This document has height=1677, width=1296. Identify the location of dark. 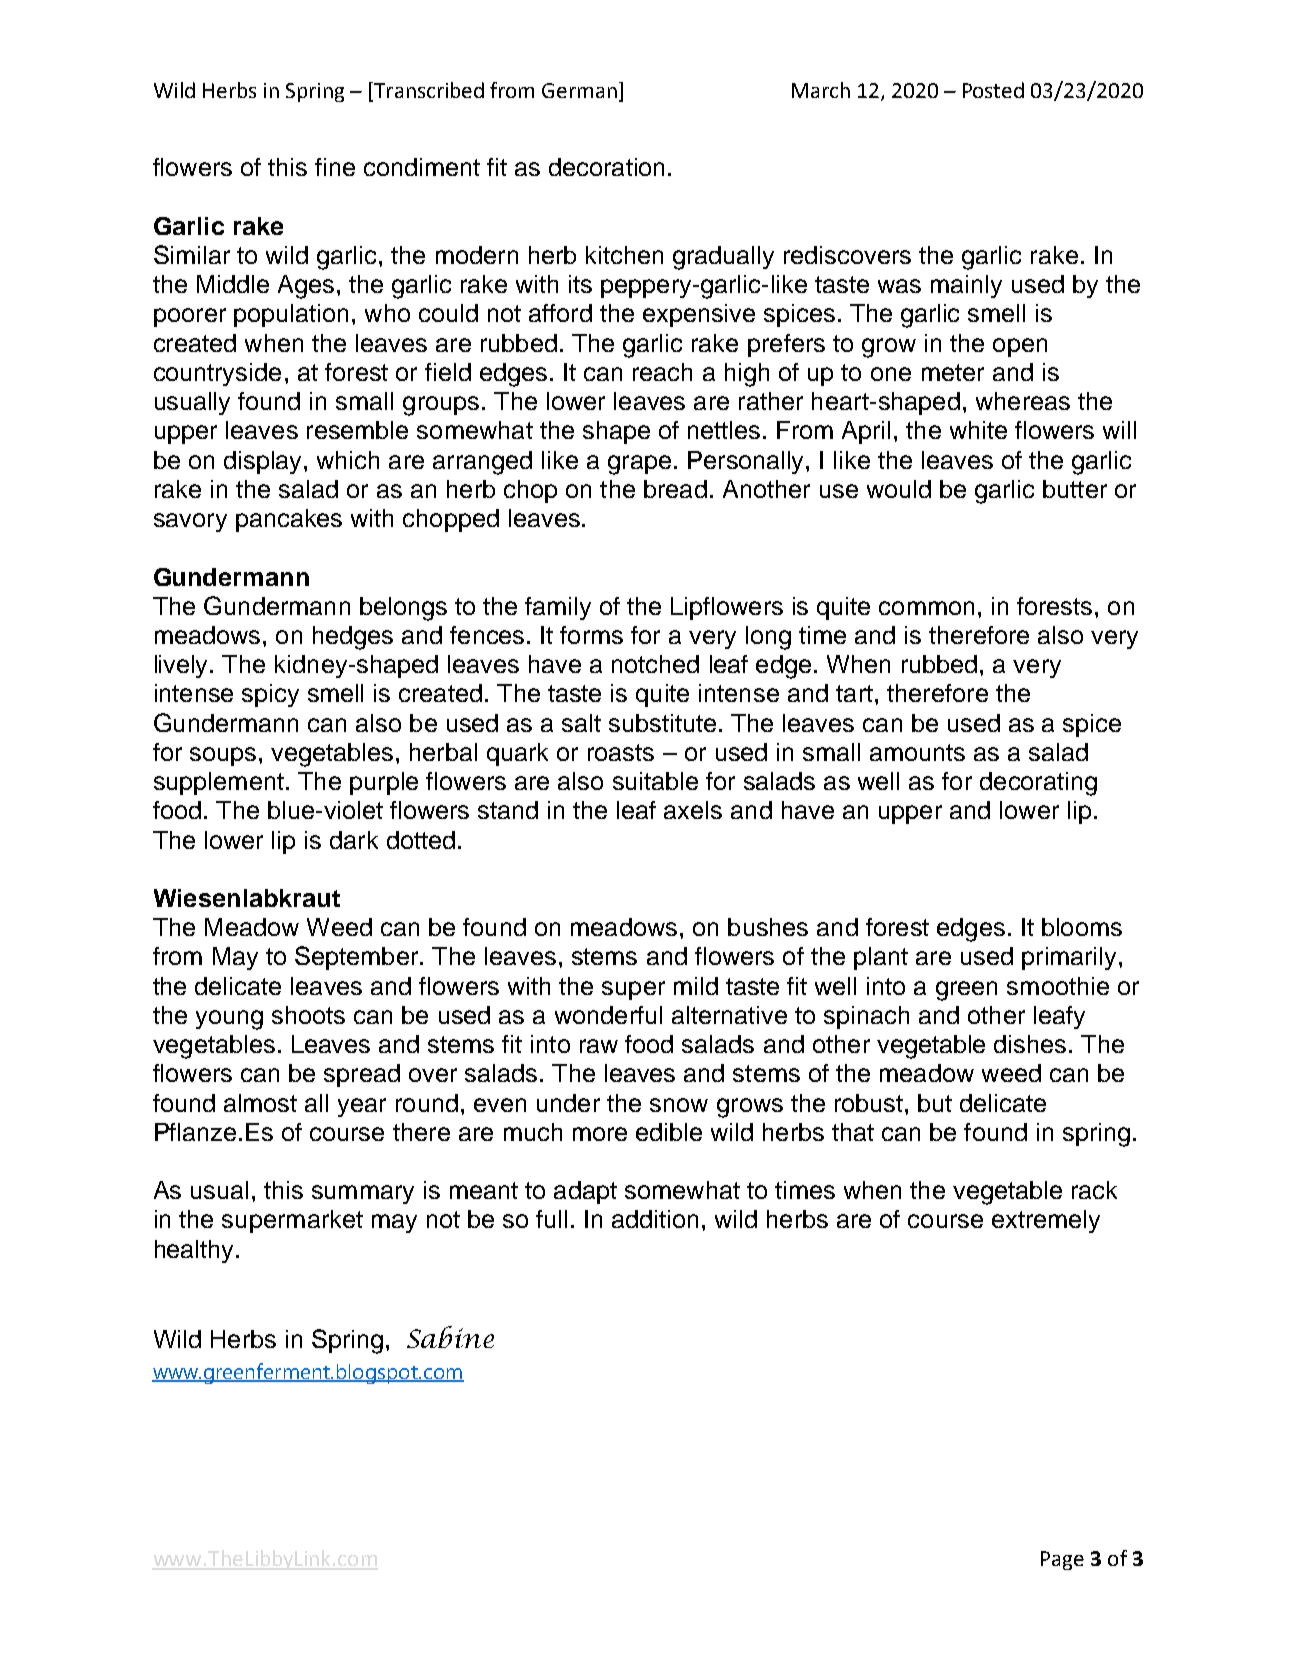
(354, 840).
